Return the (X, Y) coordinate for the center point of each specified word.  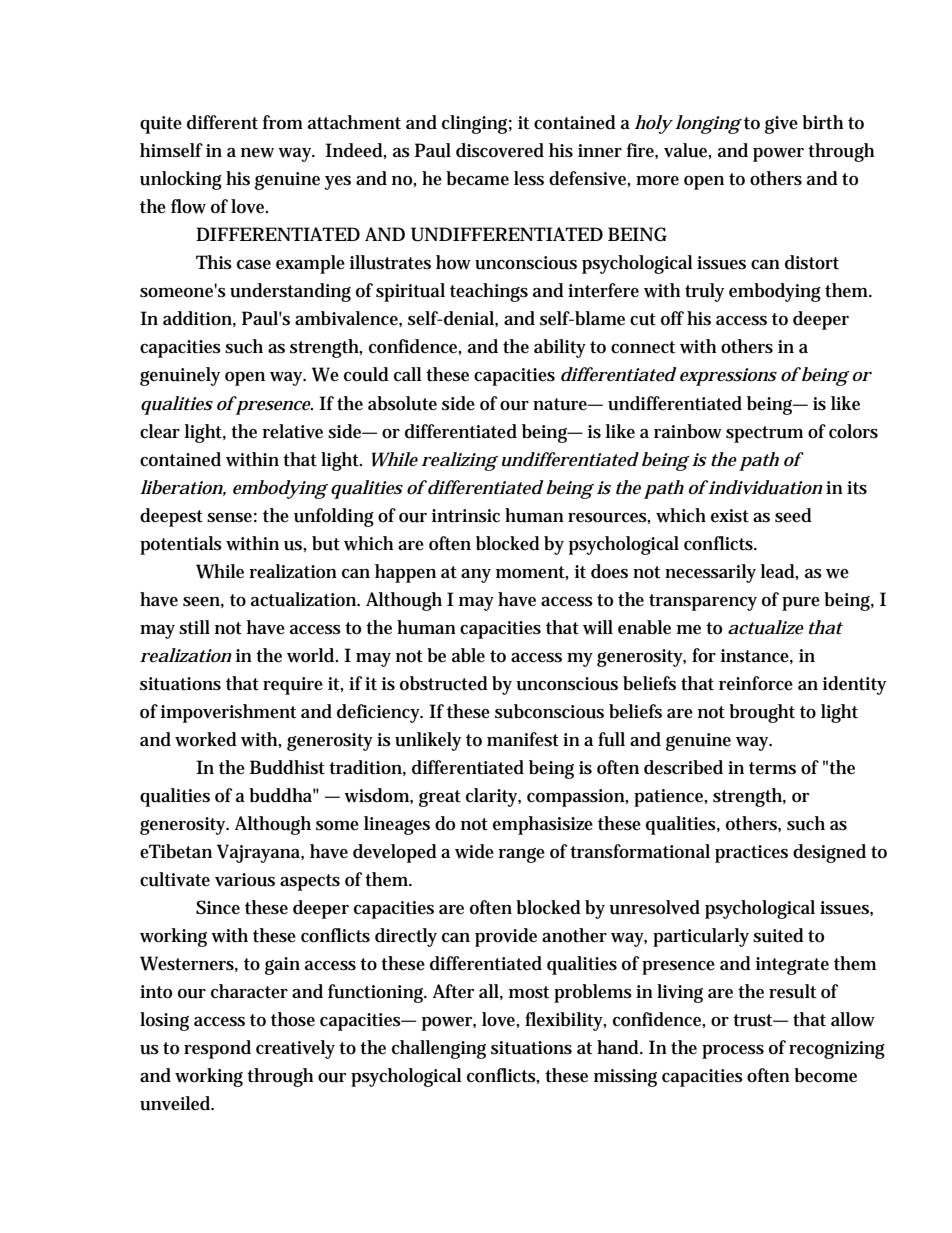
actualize (766, 627)
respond (217, 1049)
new (257, 153)
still (194, 627)
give (781, 125)
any (476, 576)
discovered (500, 150)
